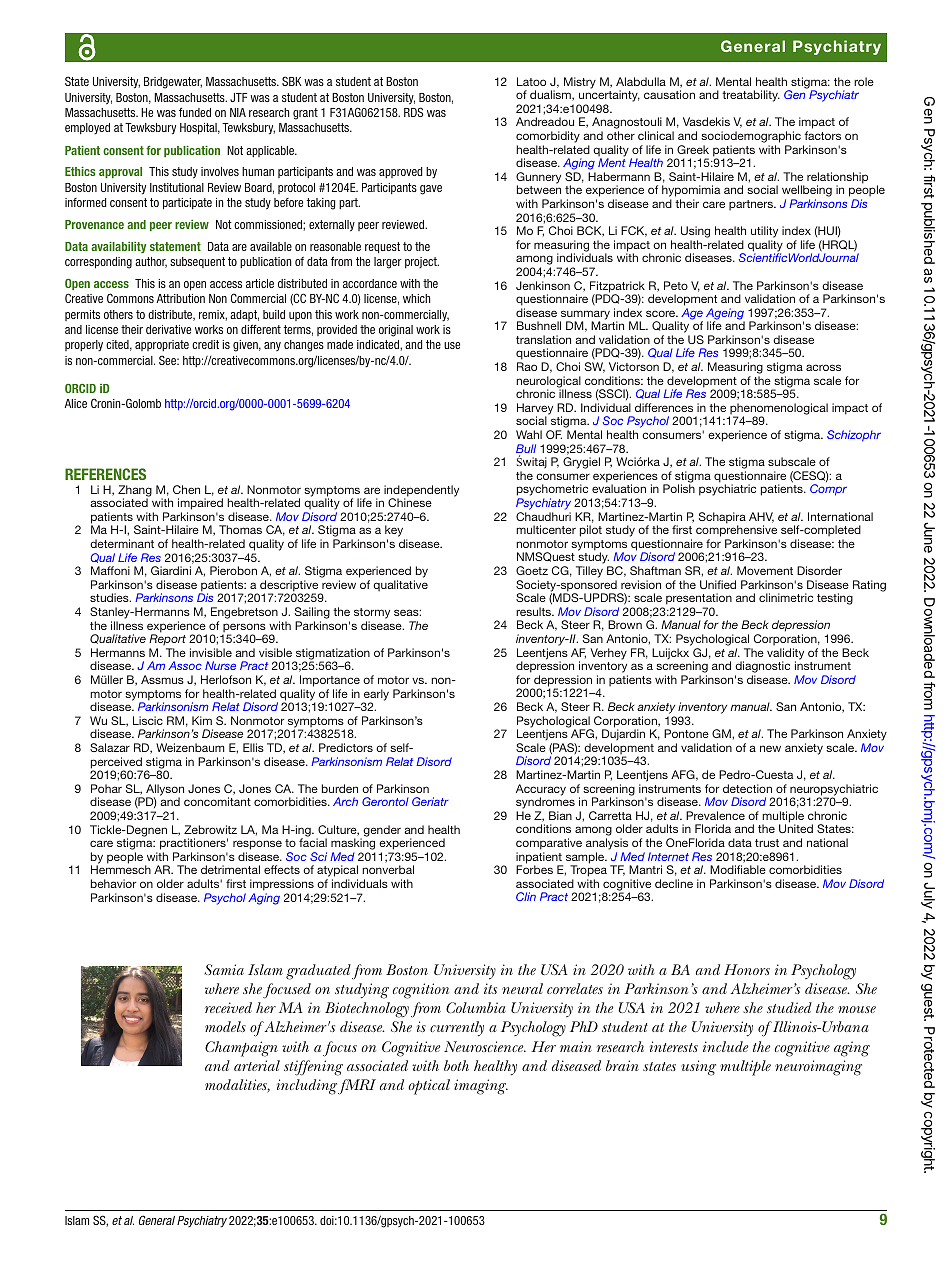 The height and width of the screenshot is (1270, 952). I want to click on diagnostic, so click(762, 668).
